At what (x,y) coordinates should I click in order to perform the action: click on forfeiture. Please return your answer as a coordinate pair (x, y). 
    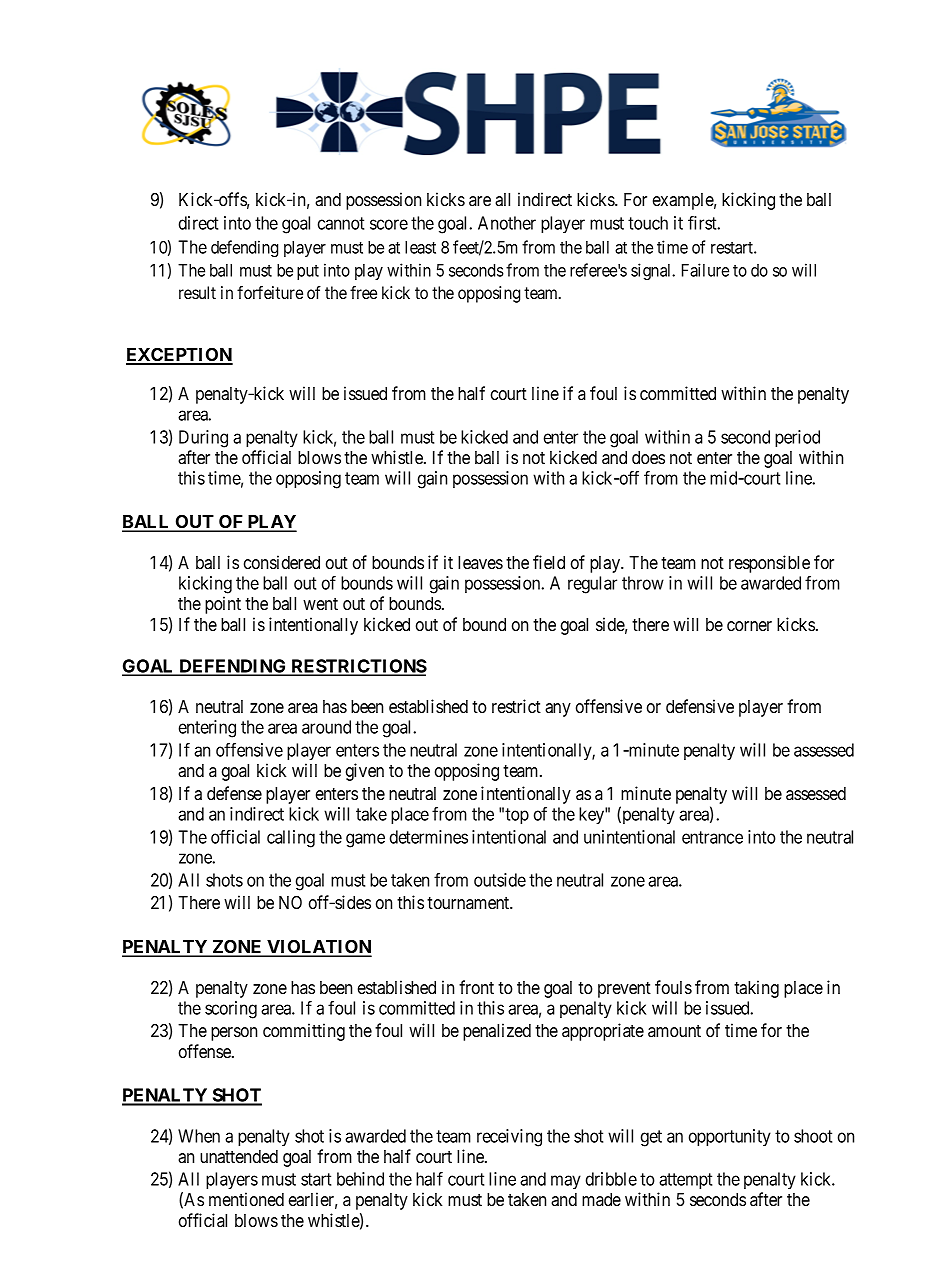
    Looking at the image, I should click on (270, 292).
